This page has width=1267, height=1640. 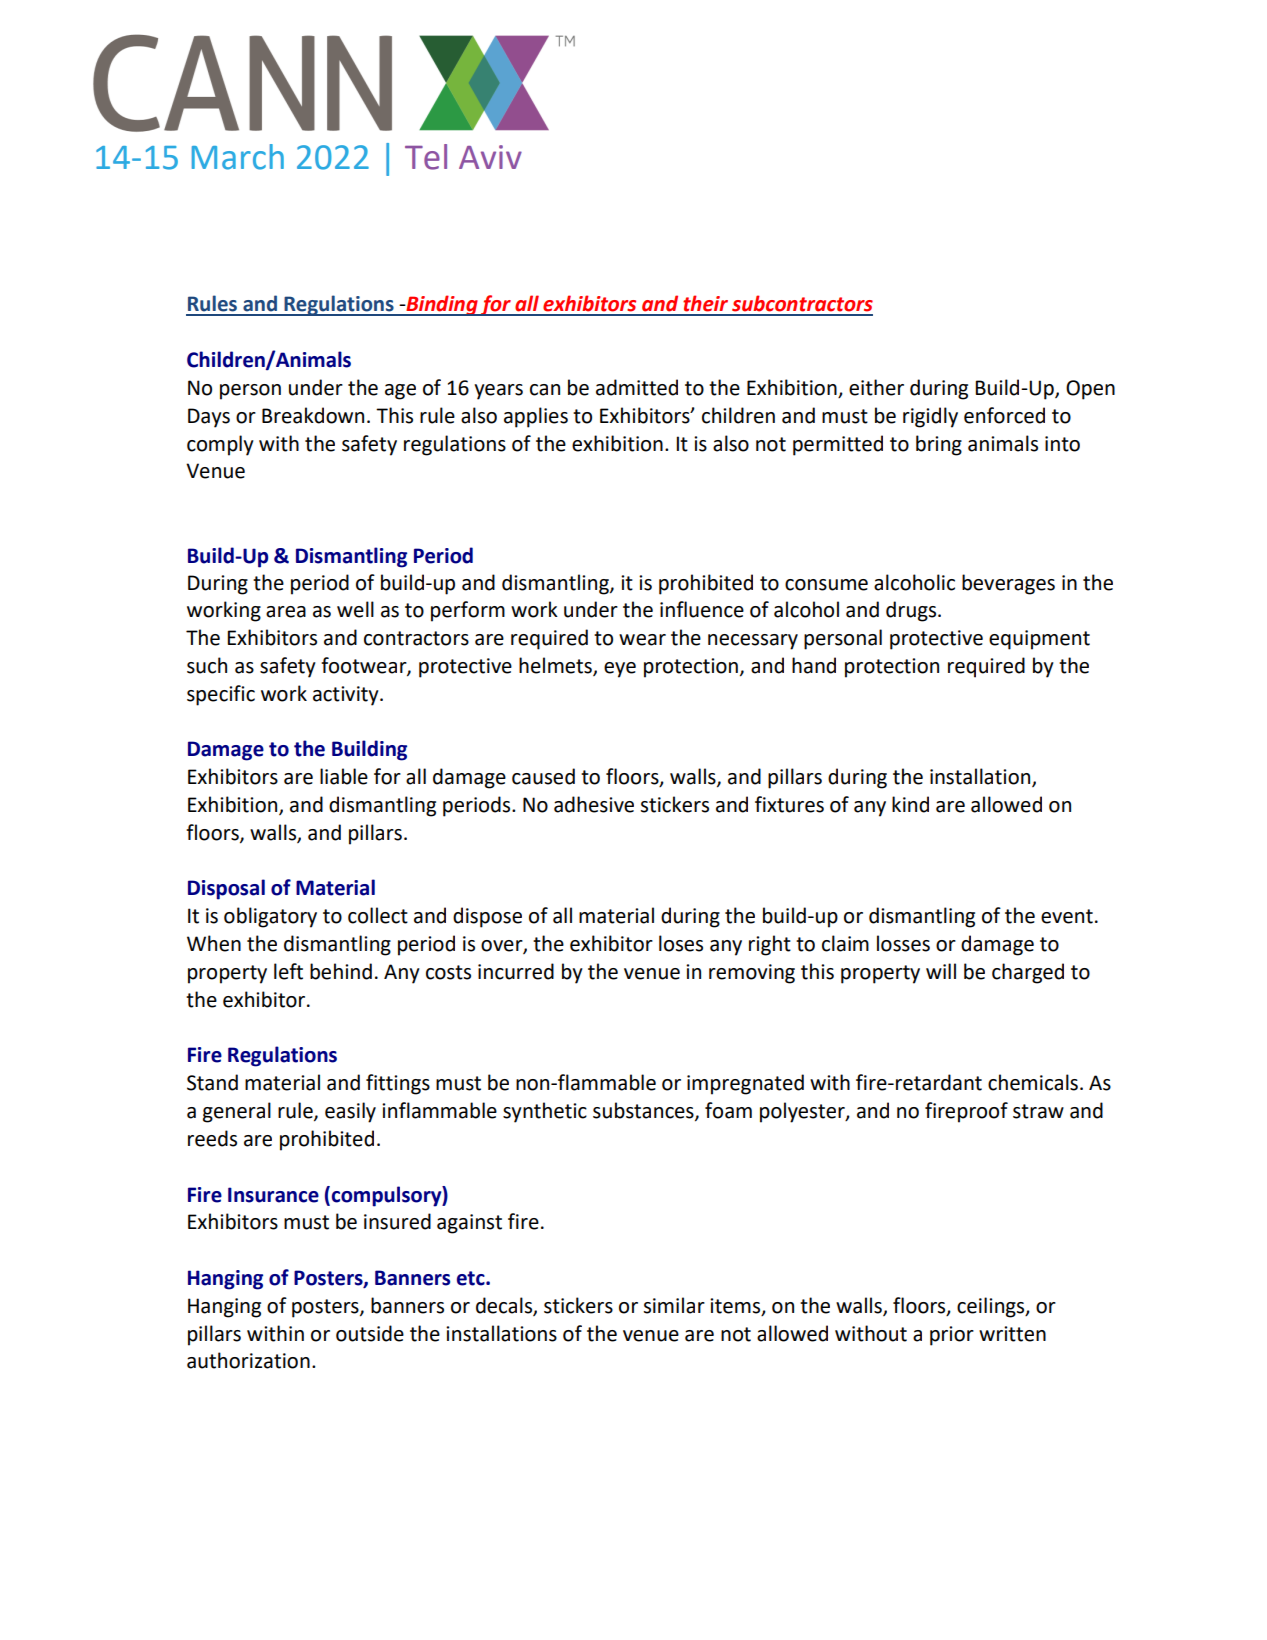 I want to click on adhesive, so click(x=594, y=804).
